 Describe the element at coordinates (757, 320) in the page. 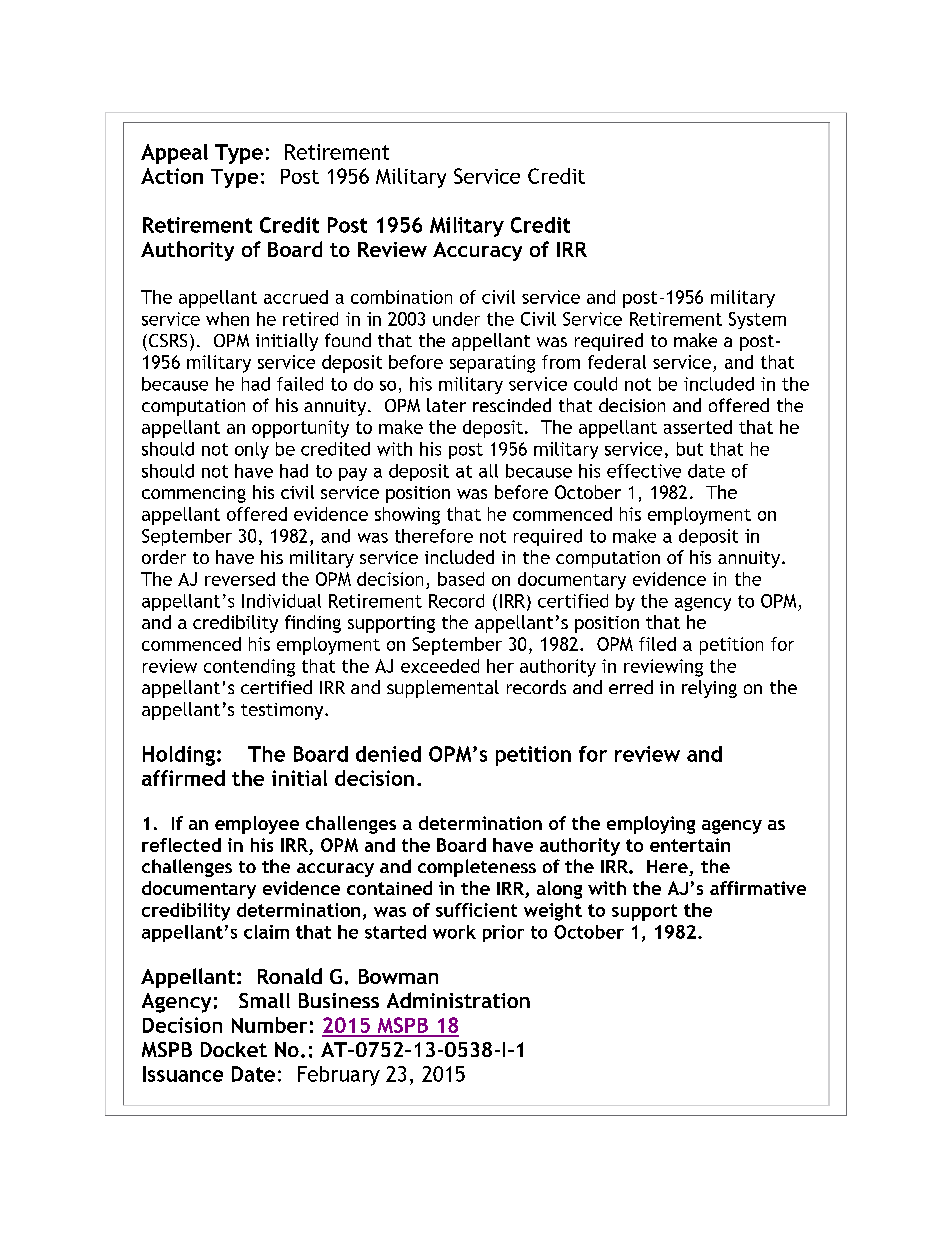

I see `System` at that location.
